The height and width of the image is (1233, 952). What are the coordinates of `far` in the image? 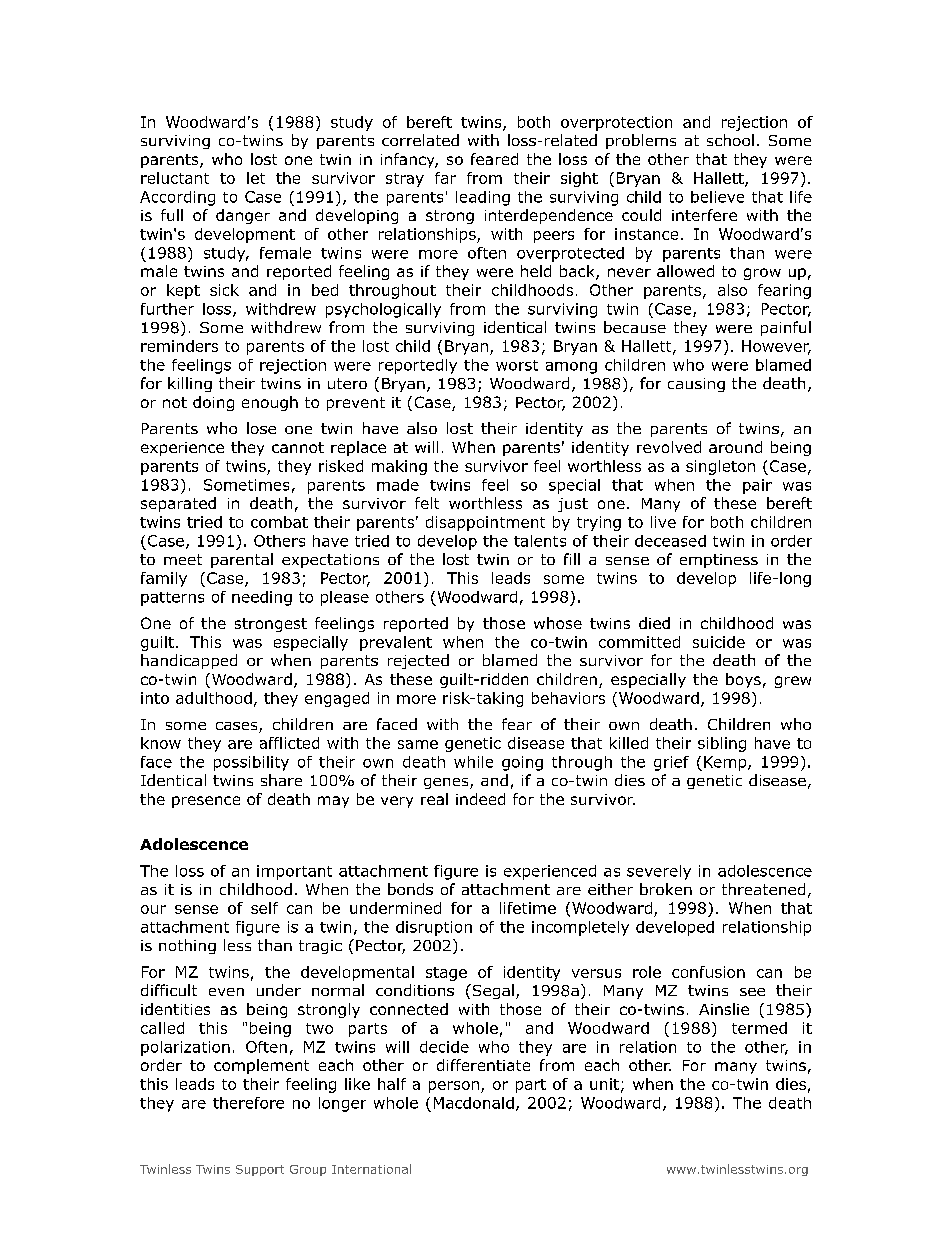 It's located at (445, 178).
